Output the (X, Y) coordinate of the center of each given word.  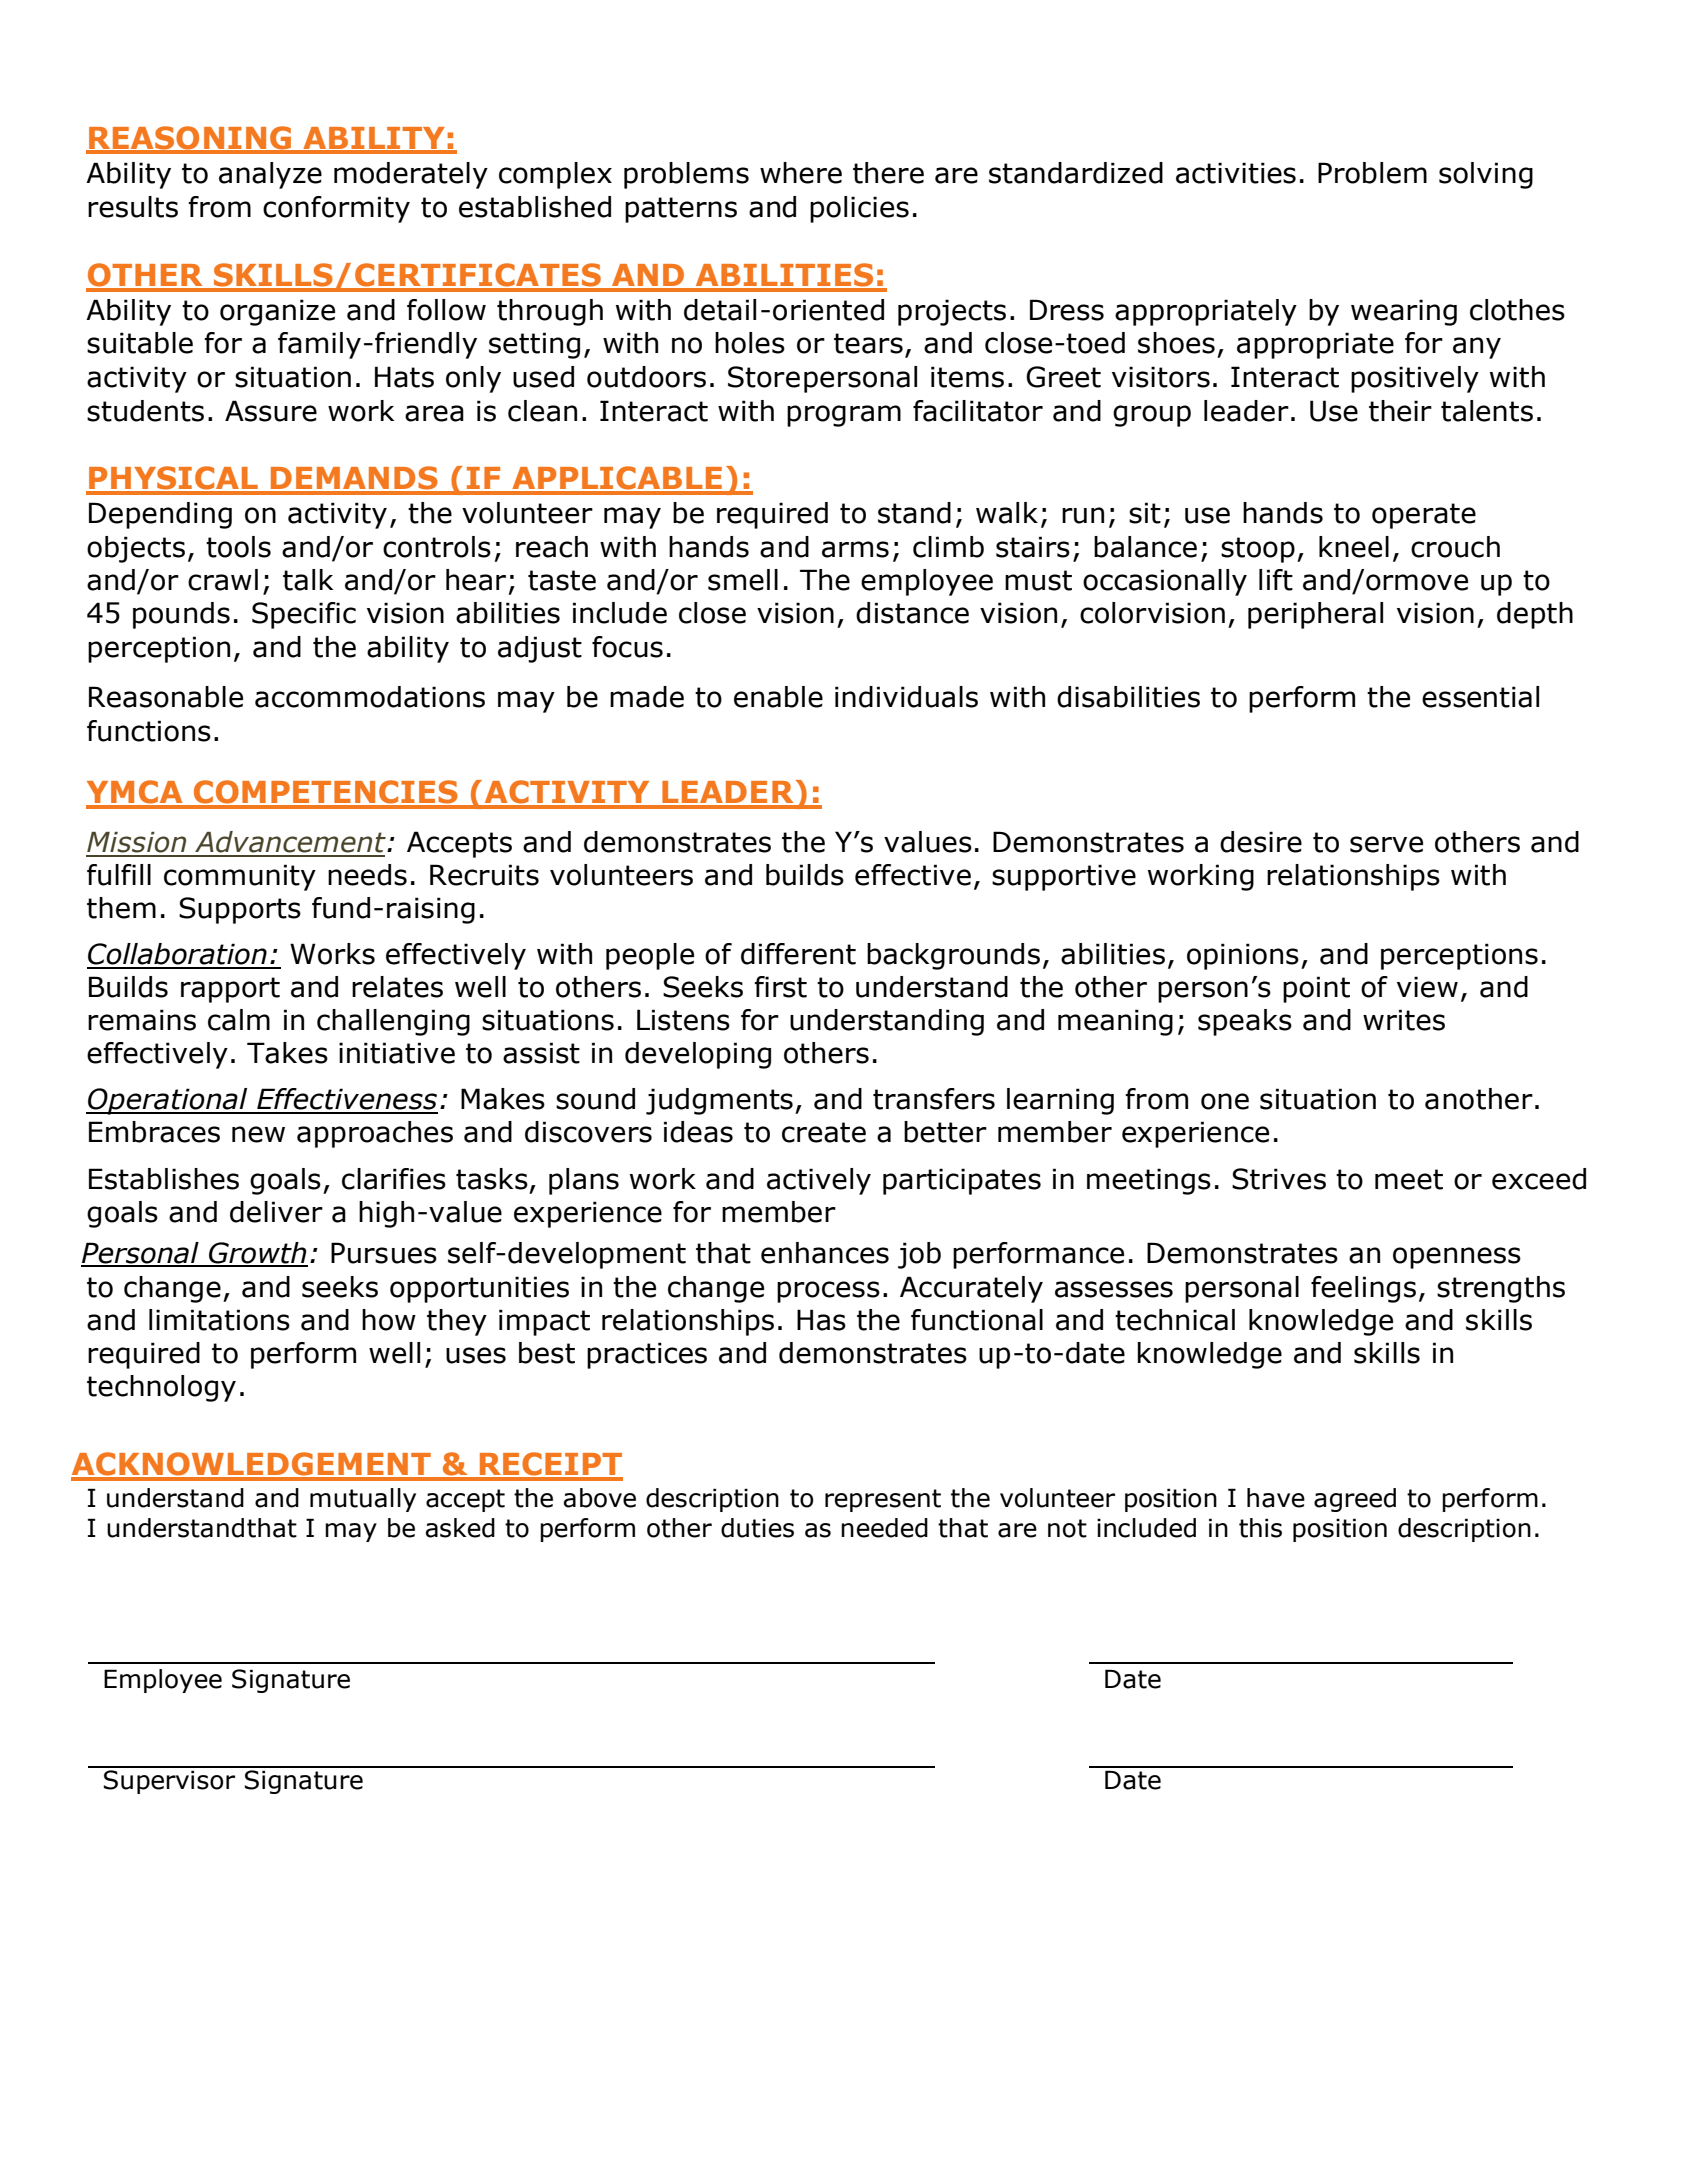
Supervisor (169, 1782)
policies (859, 209)
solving (1486, 175)
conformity (336, 209)
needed (884, 1528)
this (1260, 1528)
